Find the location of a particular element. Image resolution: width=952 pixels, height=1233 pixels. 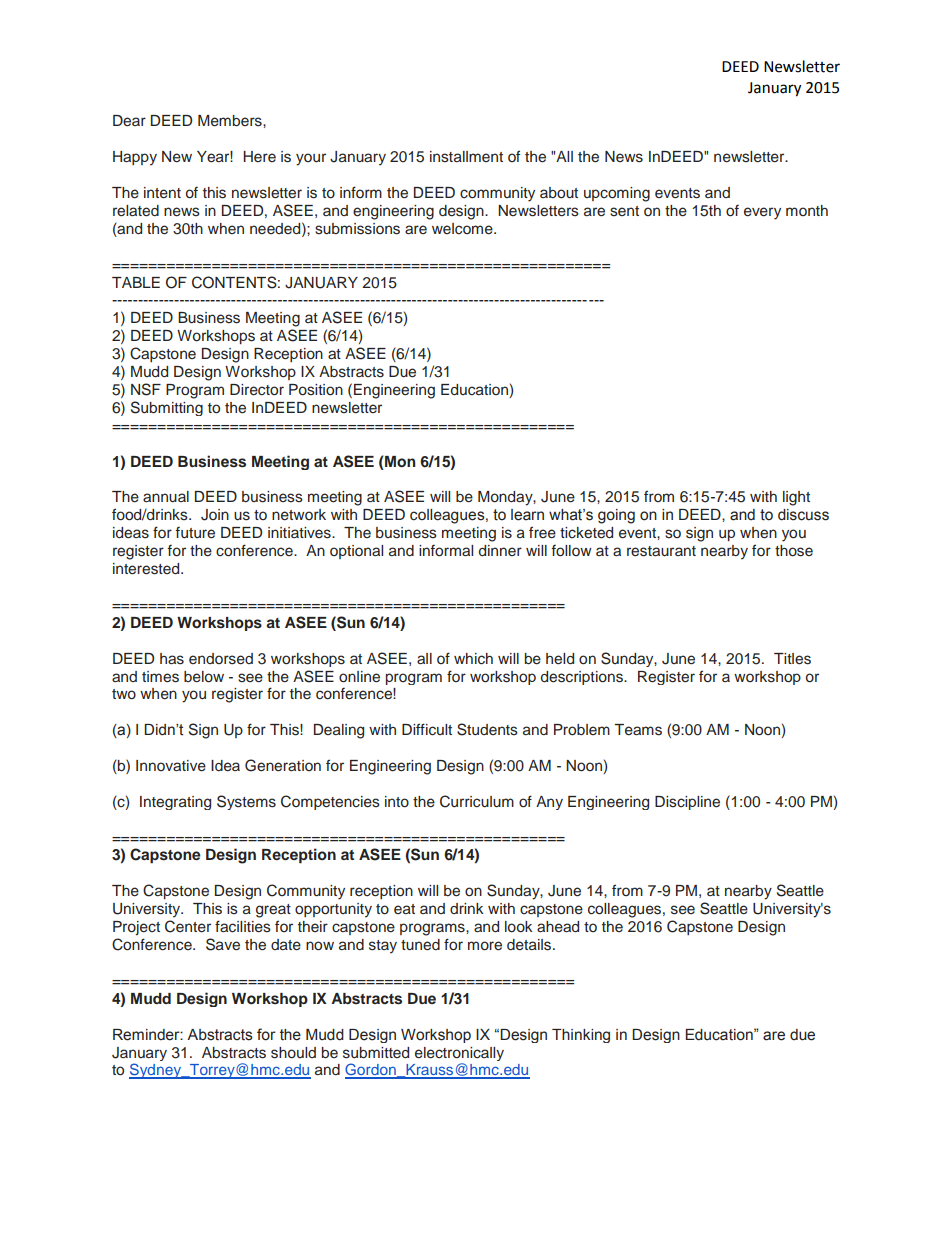

dinner is located at coordinates (500, 550).
